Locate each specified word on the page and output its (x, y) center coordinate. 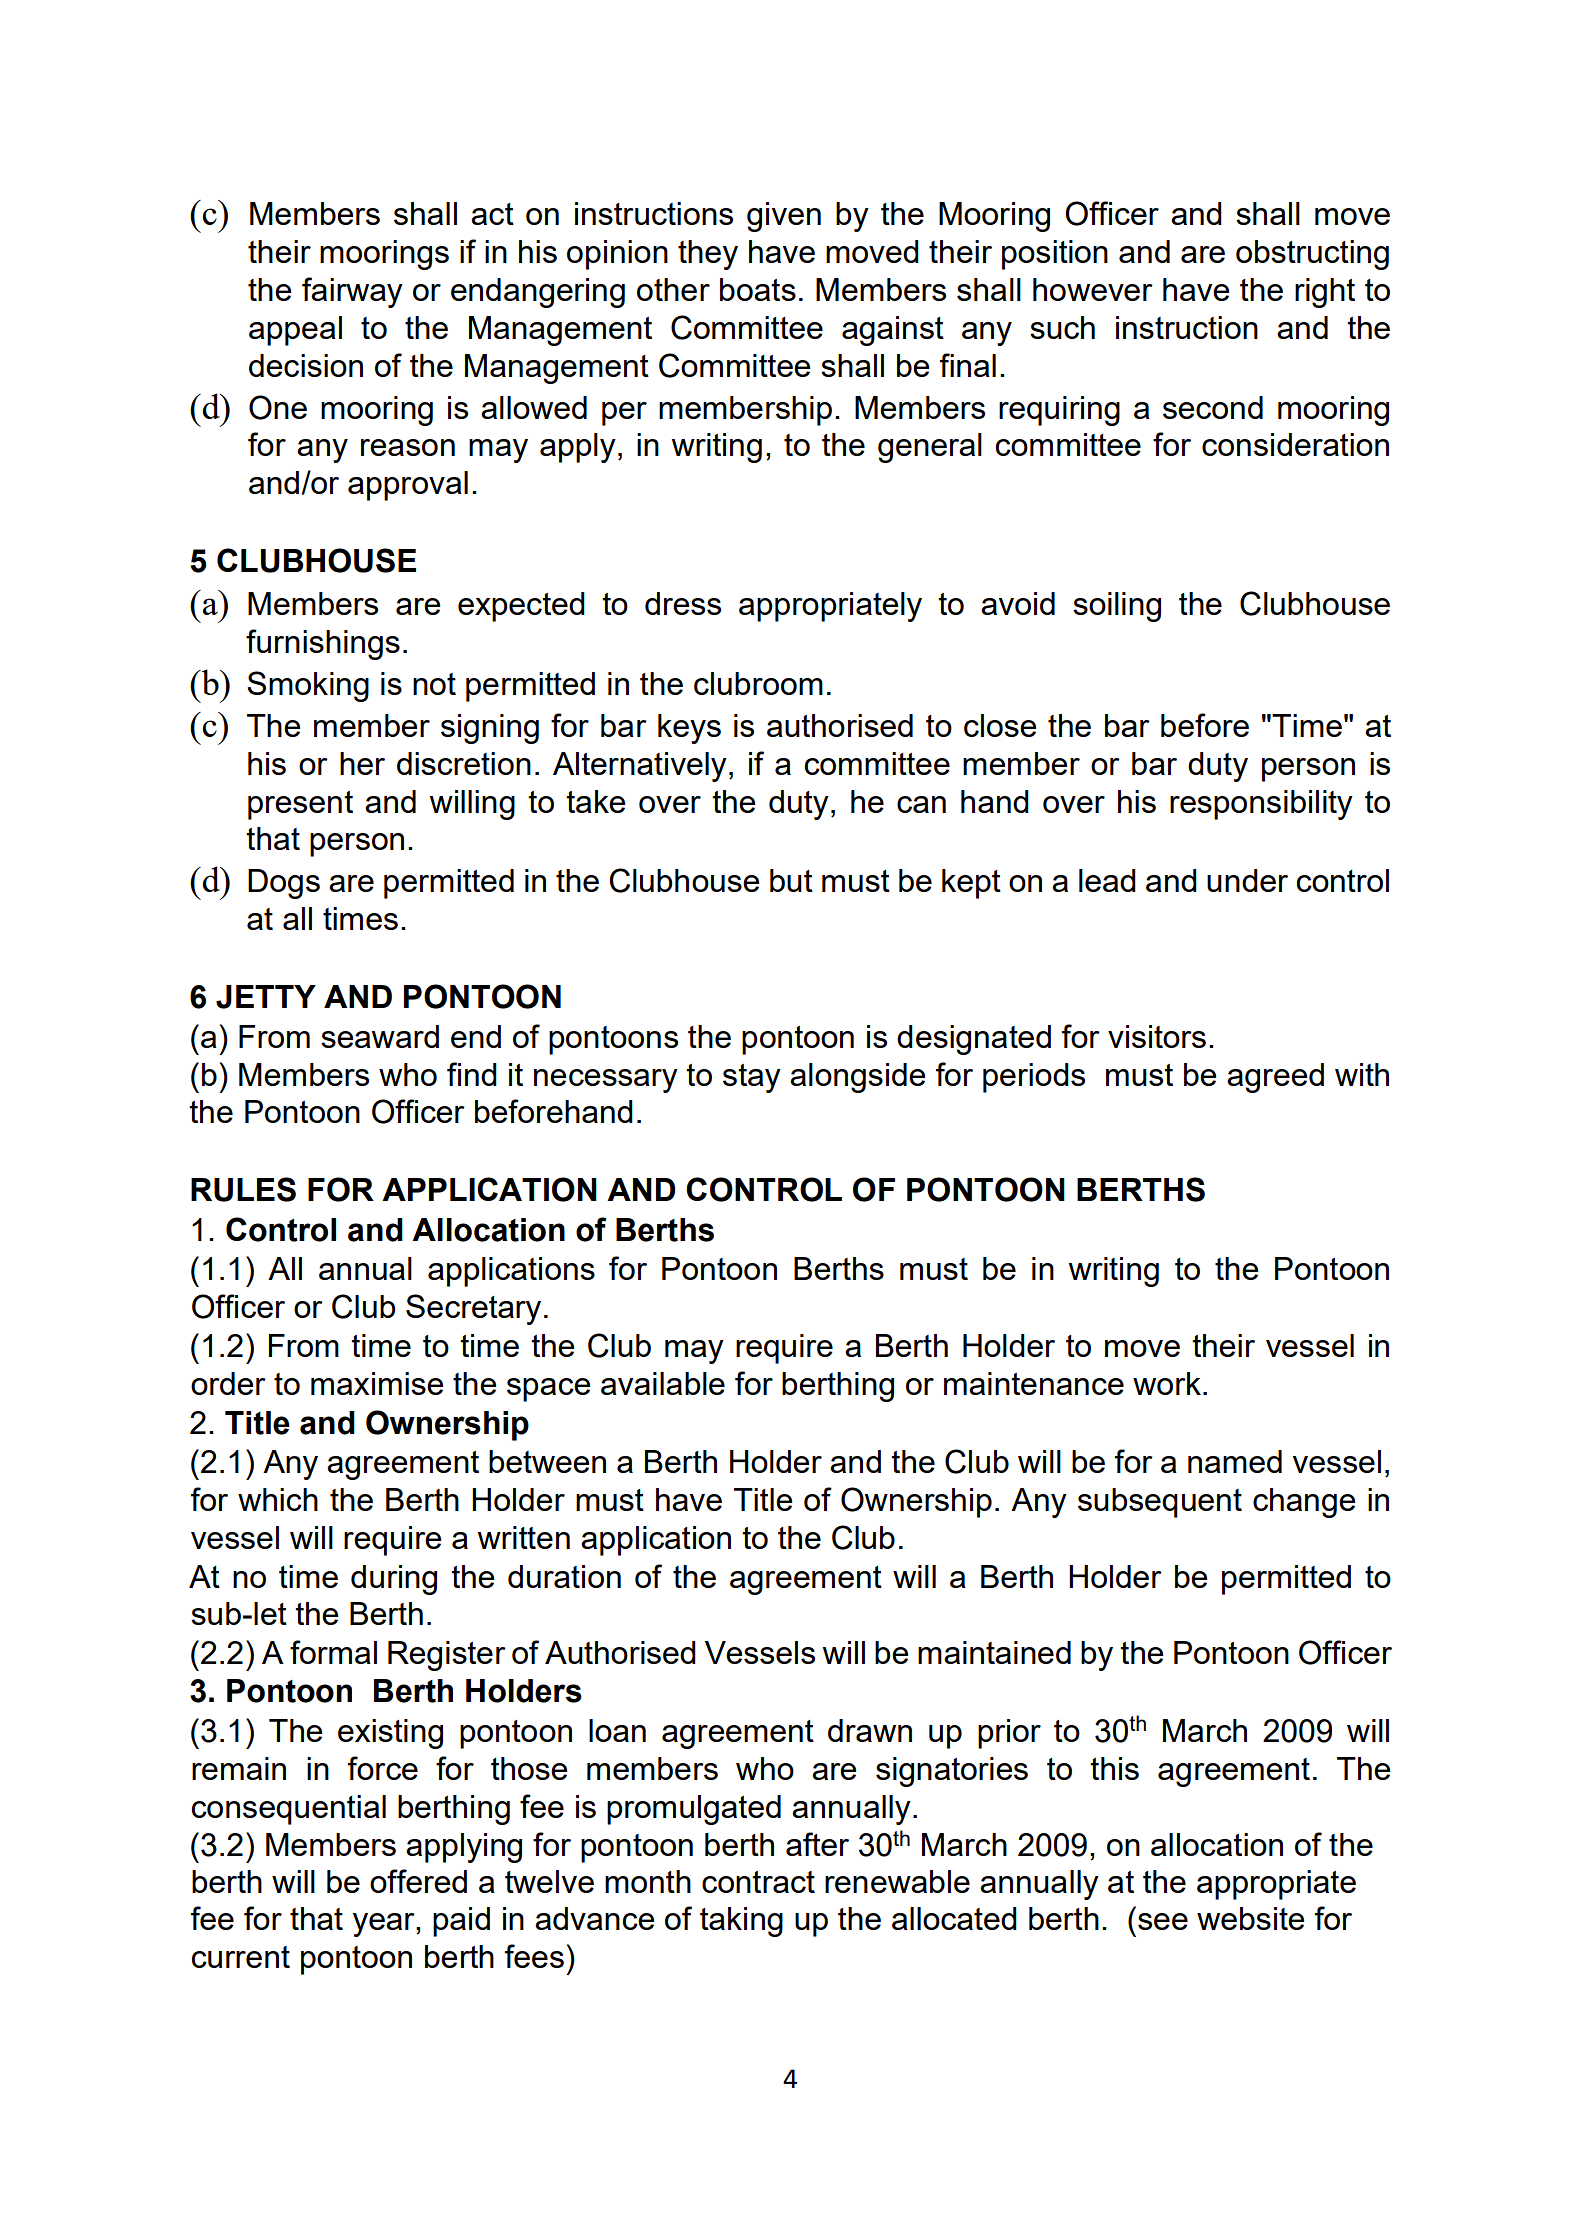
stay (752, 1078)
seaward (380, 1036)
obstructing (1312, 255)
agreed (1275, 1078)
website (1250, 1918)
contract (758, 1882)
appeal (295, 331)
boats (758, 289)
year (385, 1925)
